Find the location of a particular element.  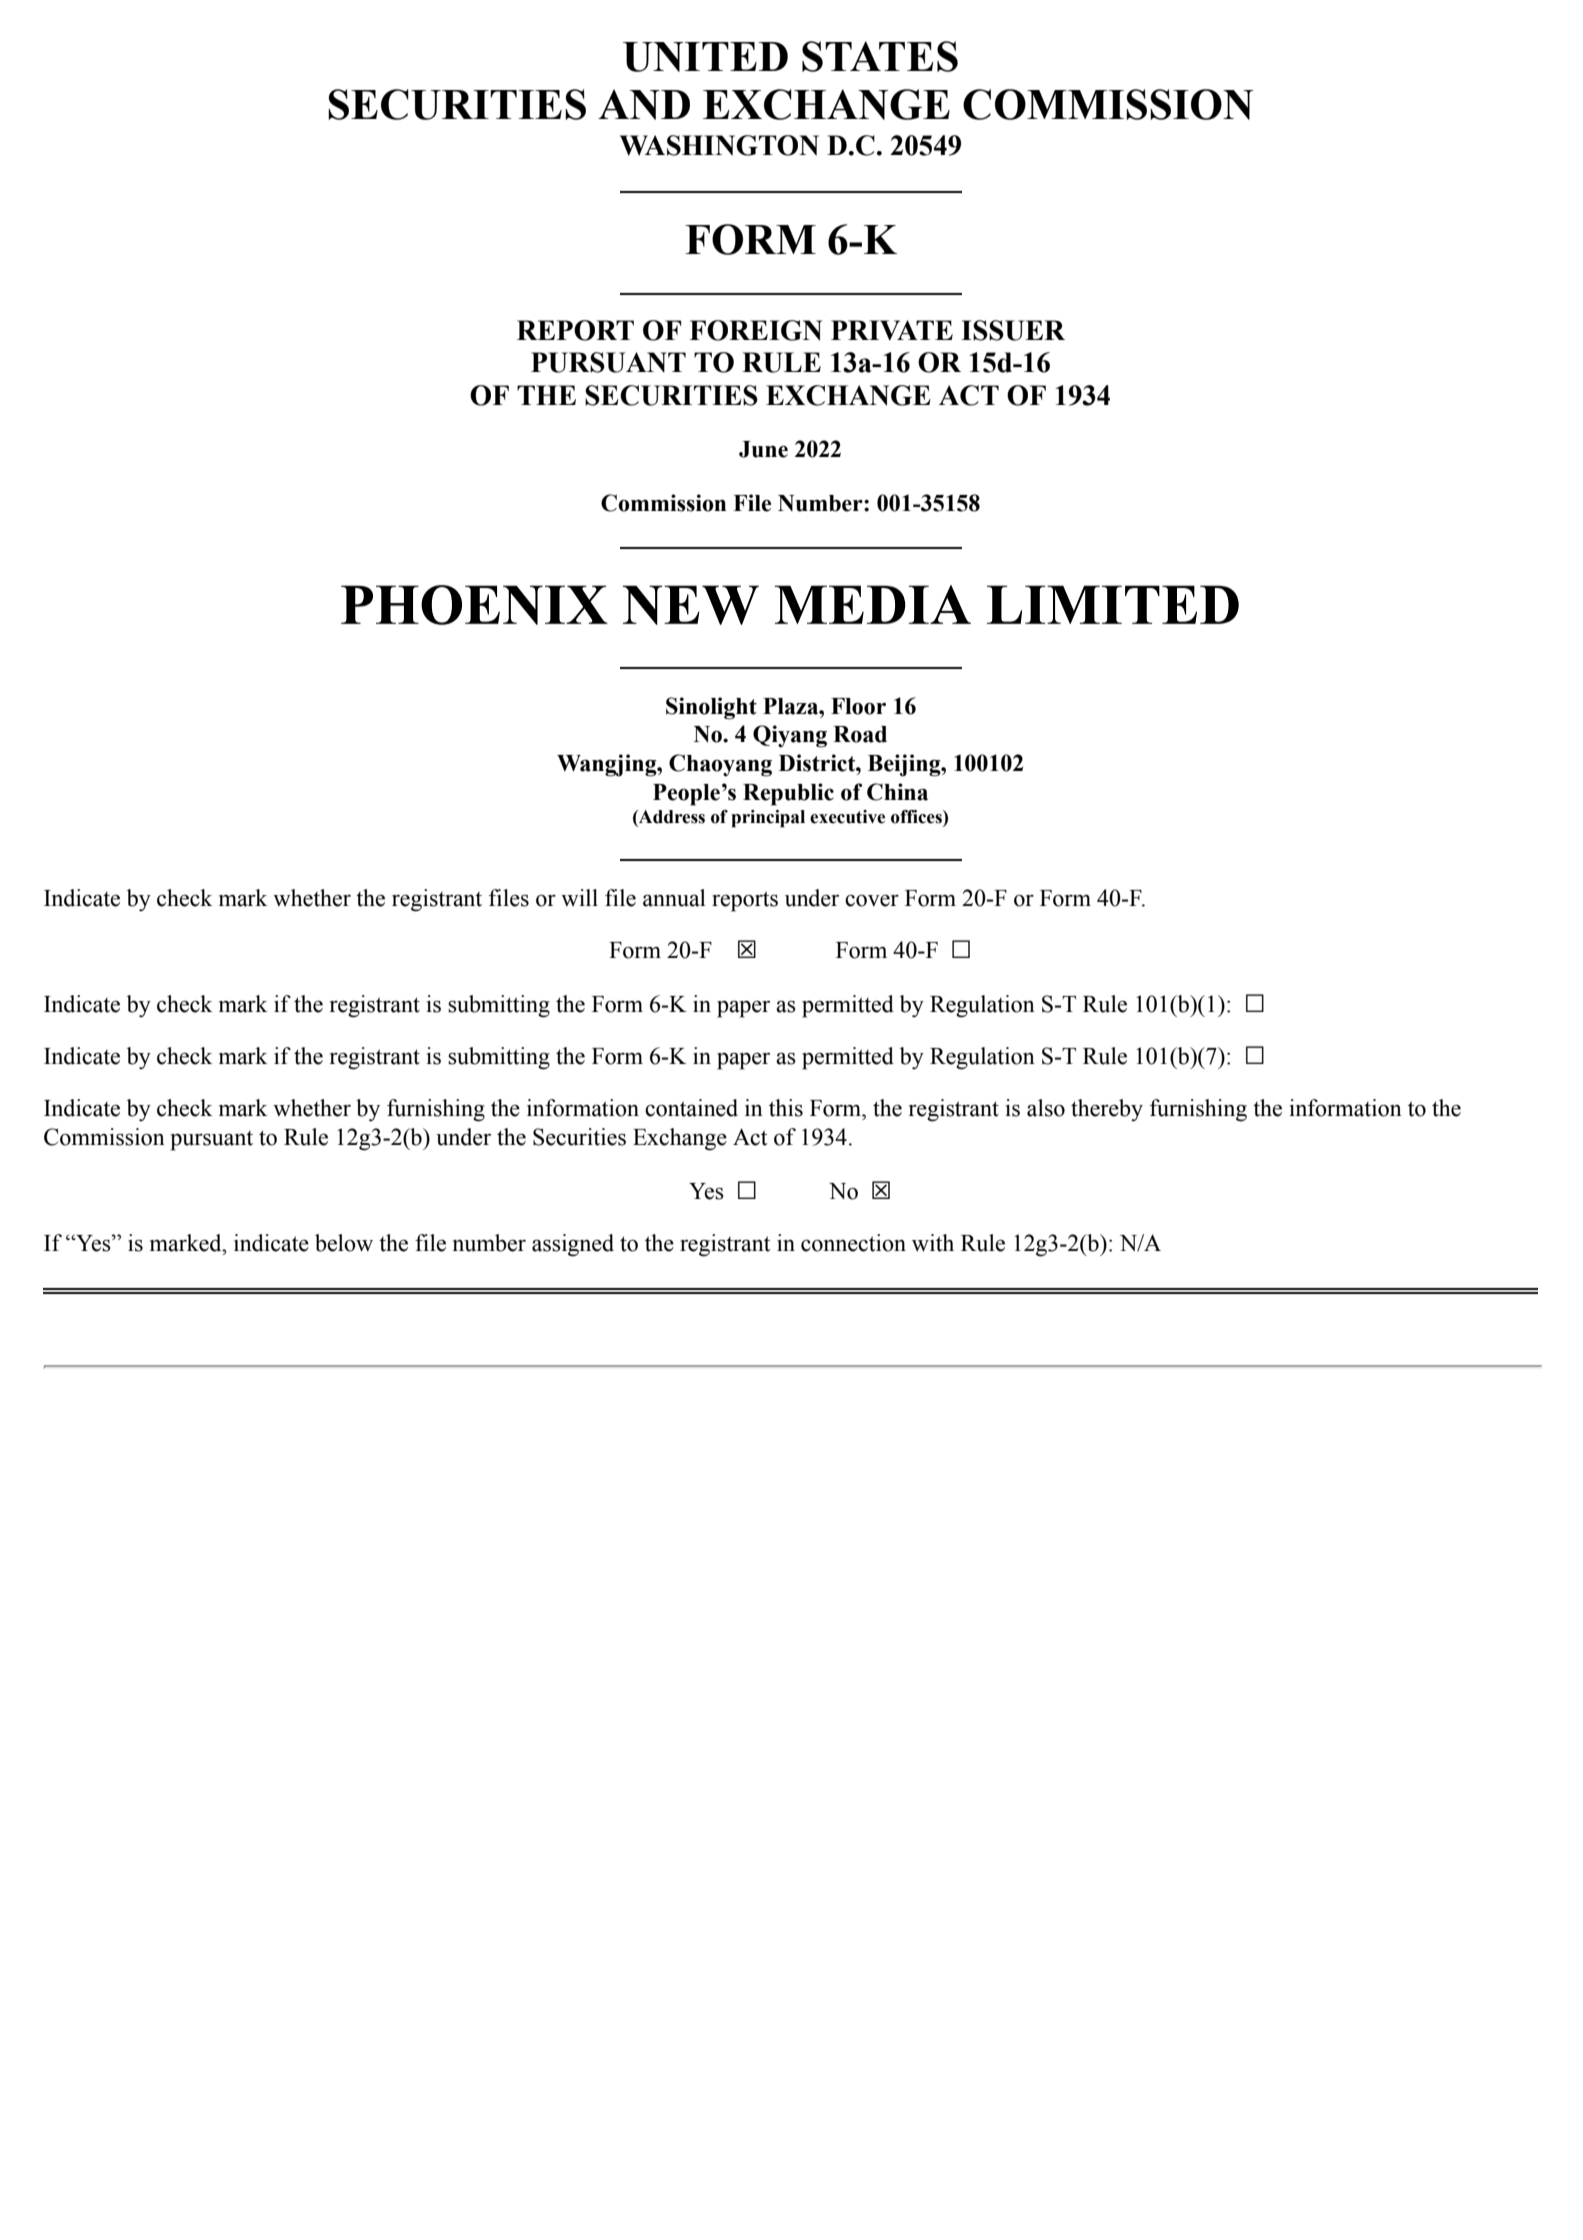

LIMITED is located at coordinates (1113, 604).
